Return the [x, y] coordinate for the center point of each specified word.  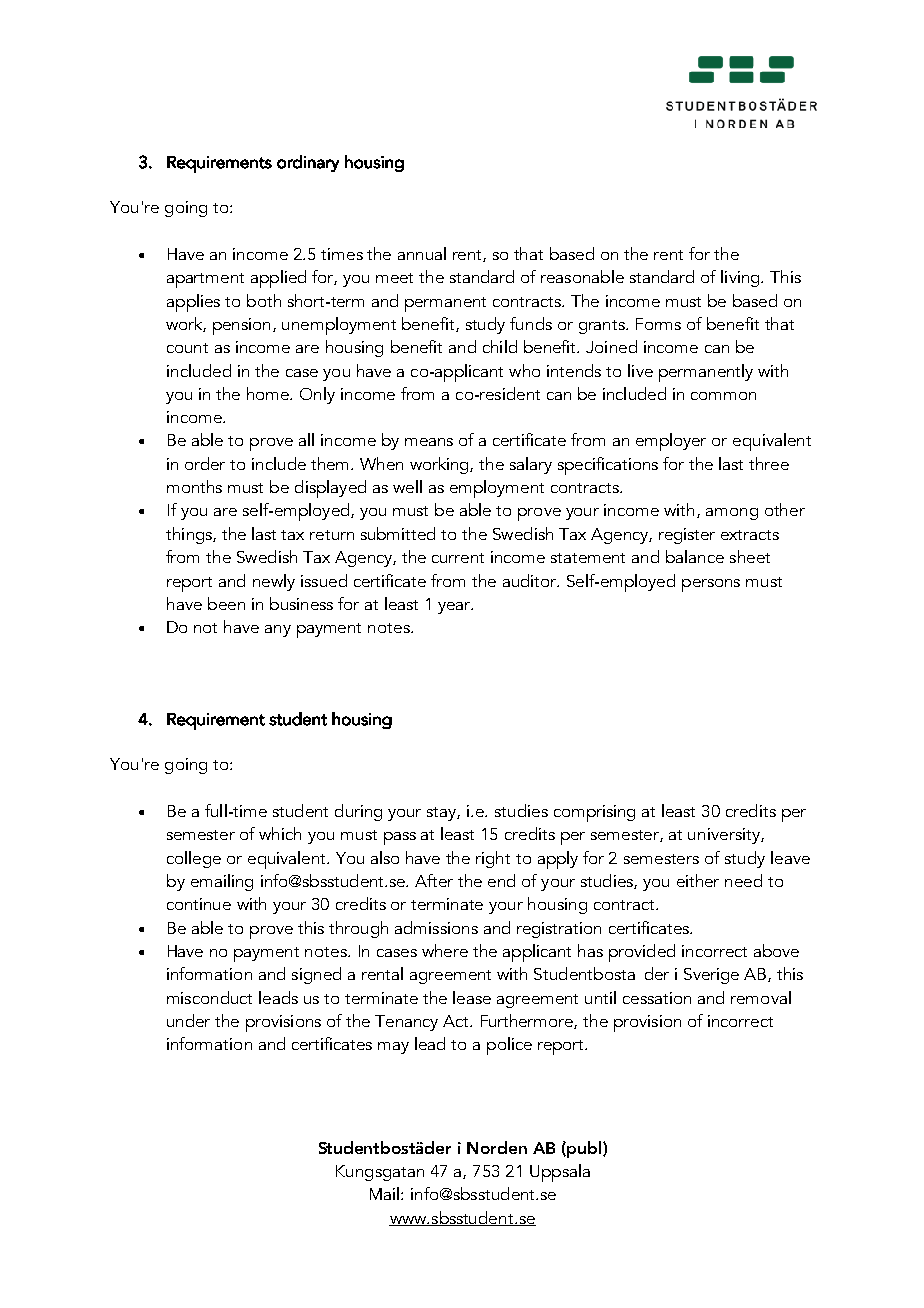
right [493, 859]
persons [711, 585]
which [280, 833]
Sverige [711, 976]
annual [422, 253]
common [723, 396]
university [725, 836]
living [741, 278]
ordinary [308, 163]
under [188, 1020]
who [524, 370]
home [269, 393]
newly [274, 582]
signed [316, 975]
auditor [531, 580]
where [445, 950]
